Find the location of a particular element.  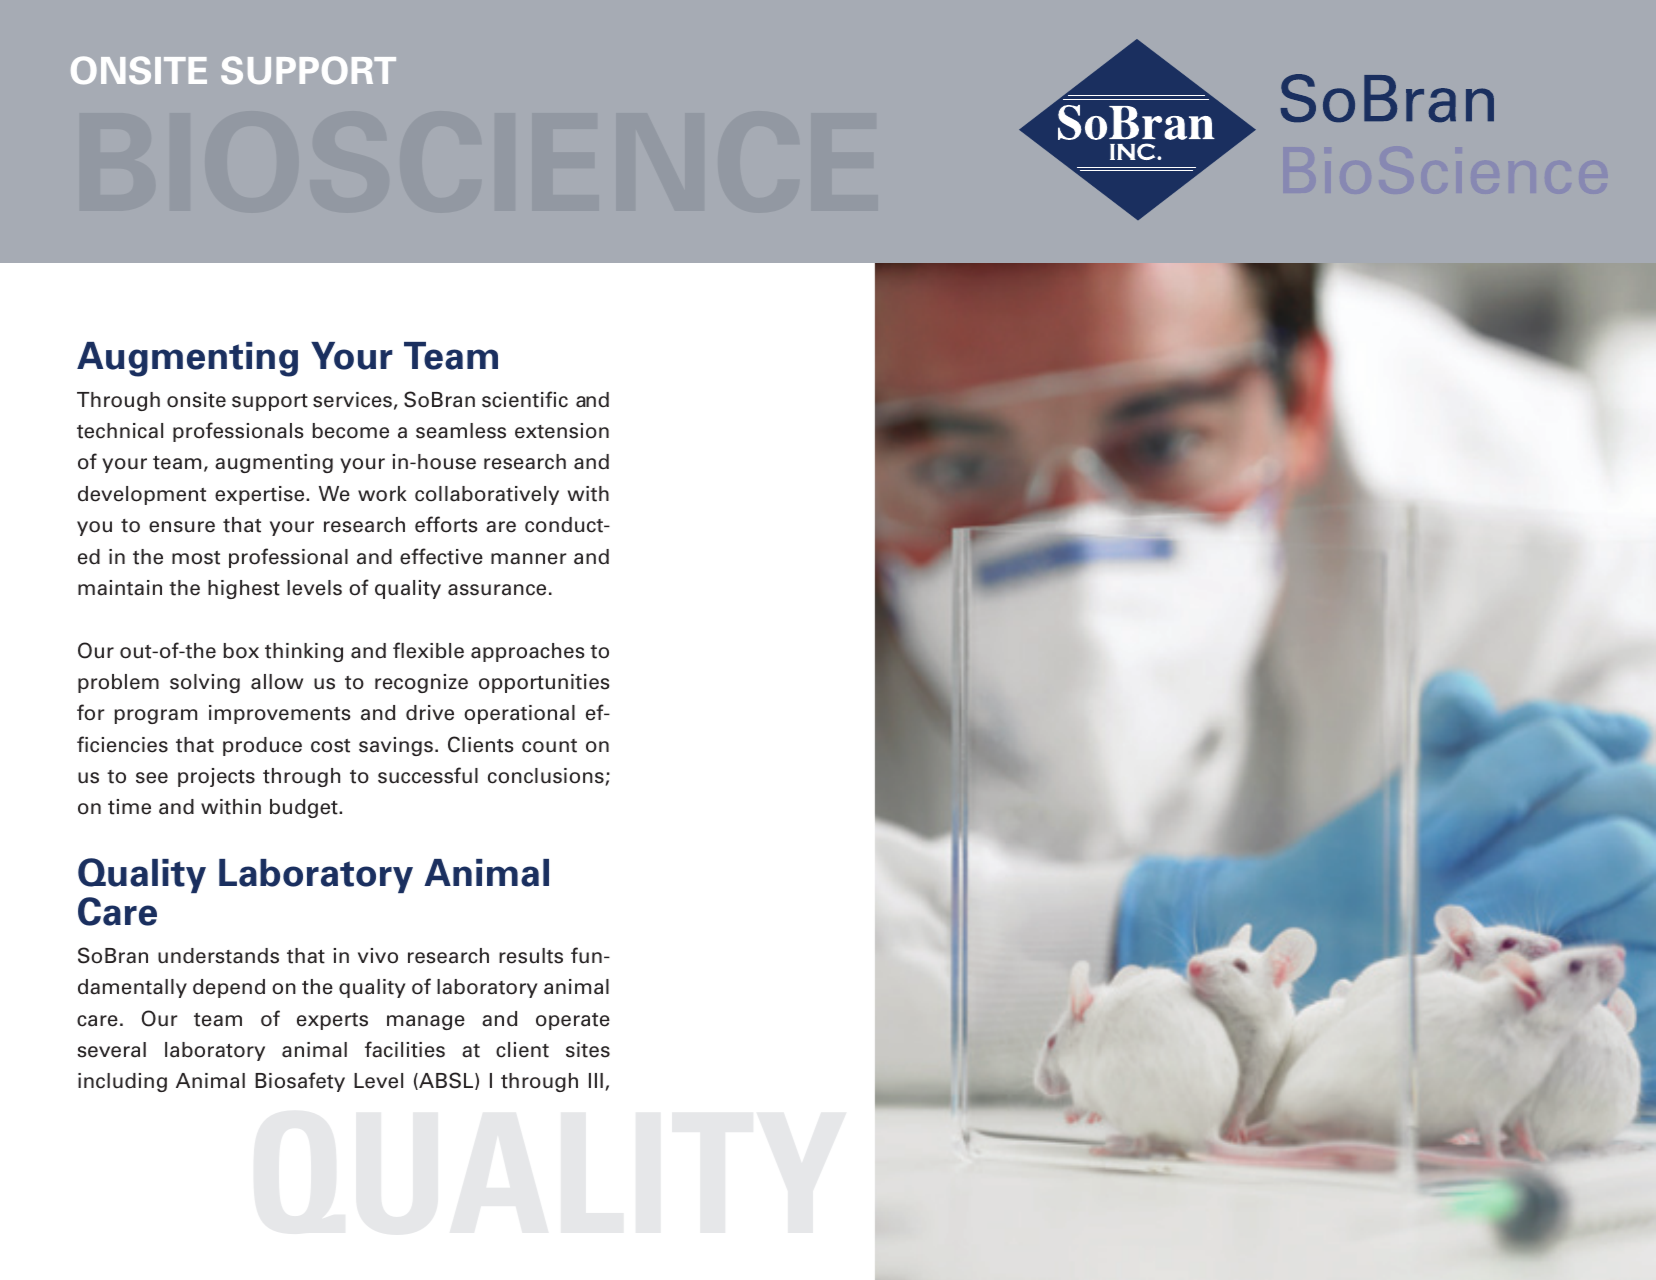

budget is located at coordinates (305, 808).
